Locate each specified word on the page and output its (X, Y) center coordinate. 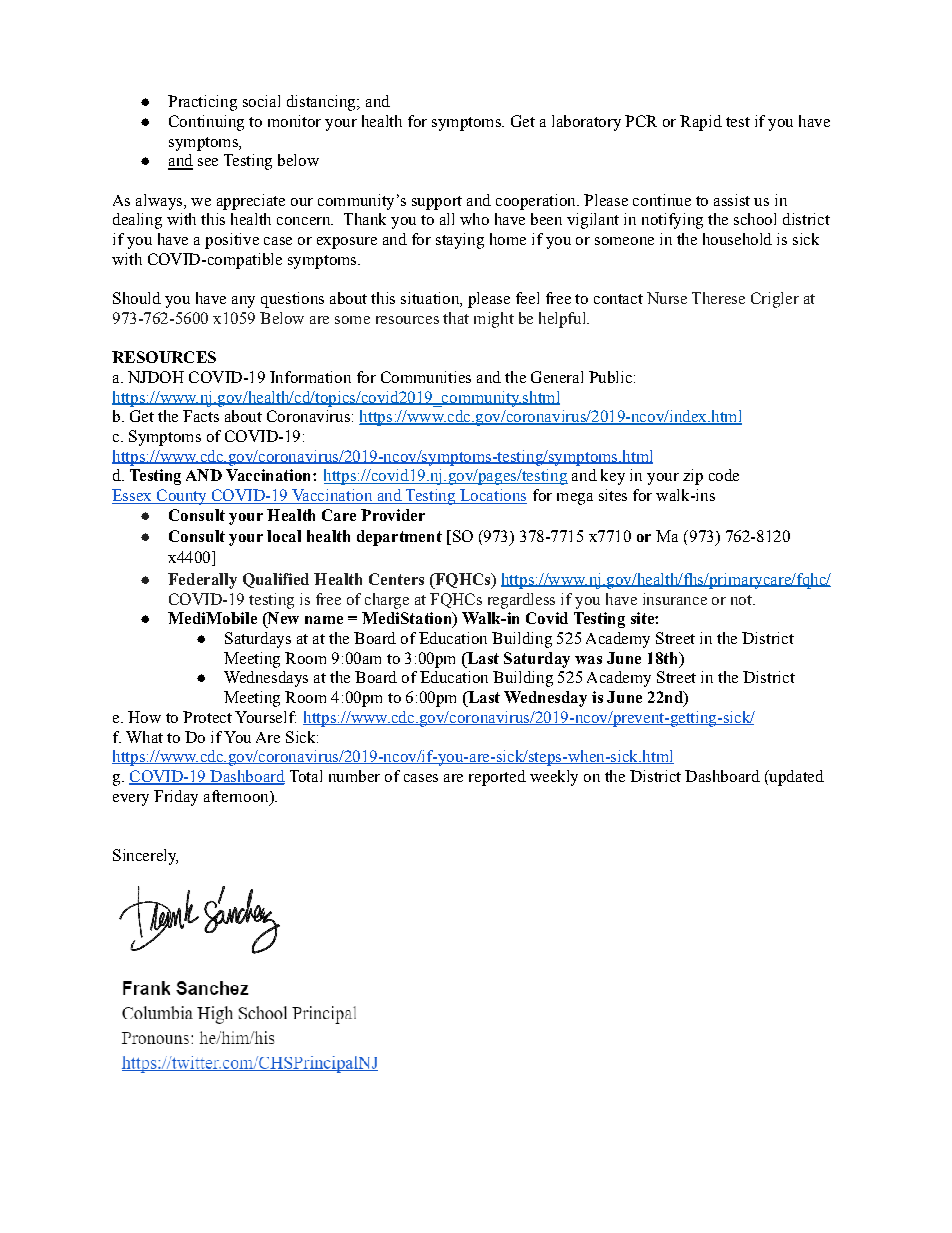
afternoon (237, 796)
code (724, 475)
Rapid (701, 123)
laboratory (586, 123)
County (181, 497)
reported (497, 778)
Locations (492, 496)
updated (795, 778)
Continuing (206, 123)
